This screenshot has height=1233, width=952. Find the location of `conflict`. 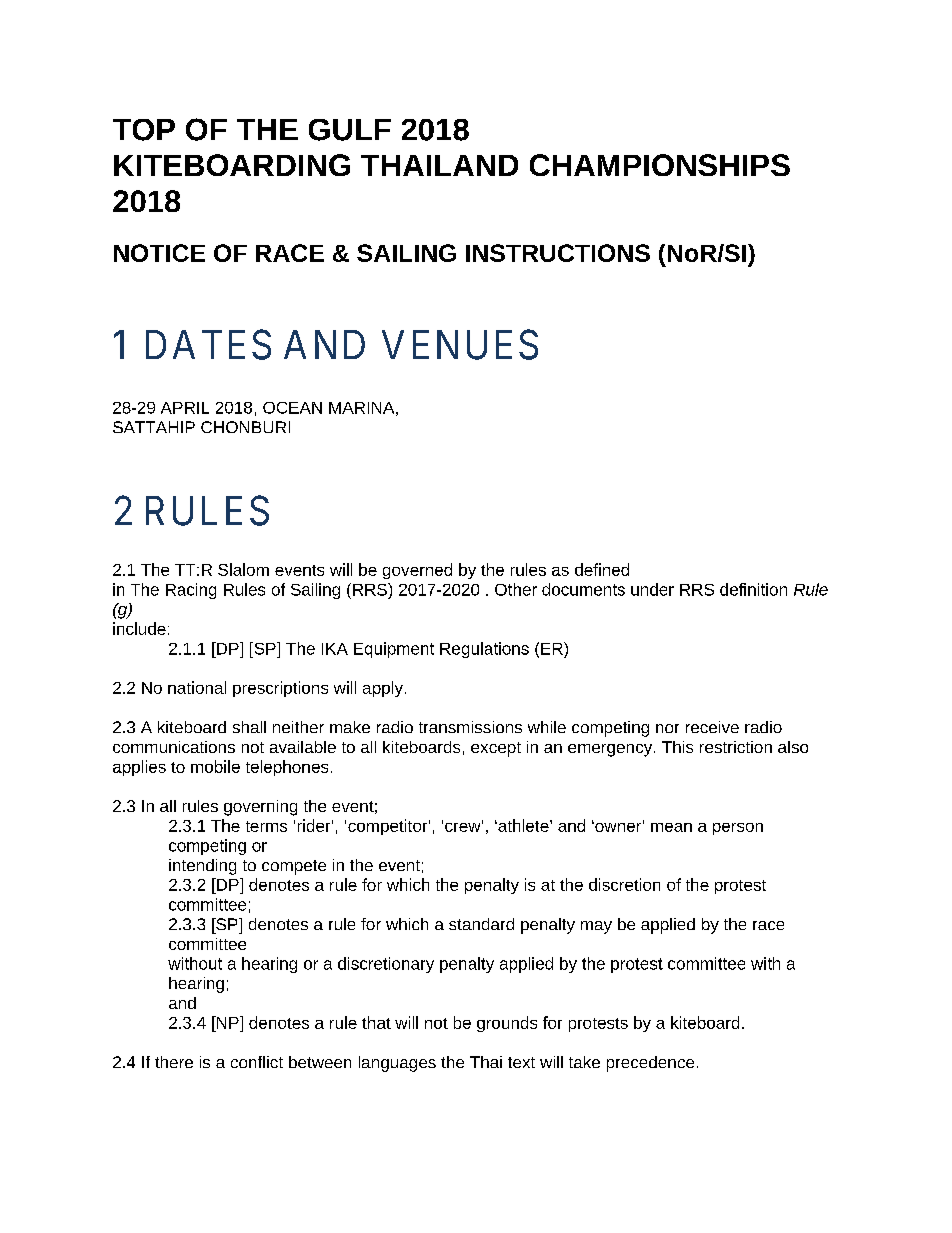

conflict is located at coordinates (257, 1062).
